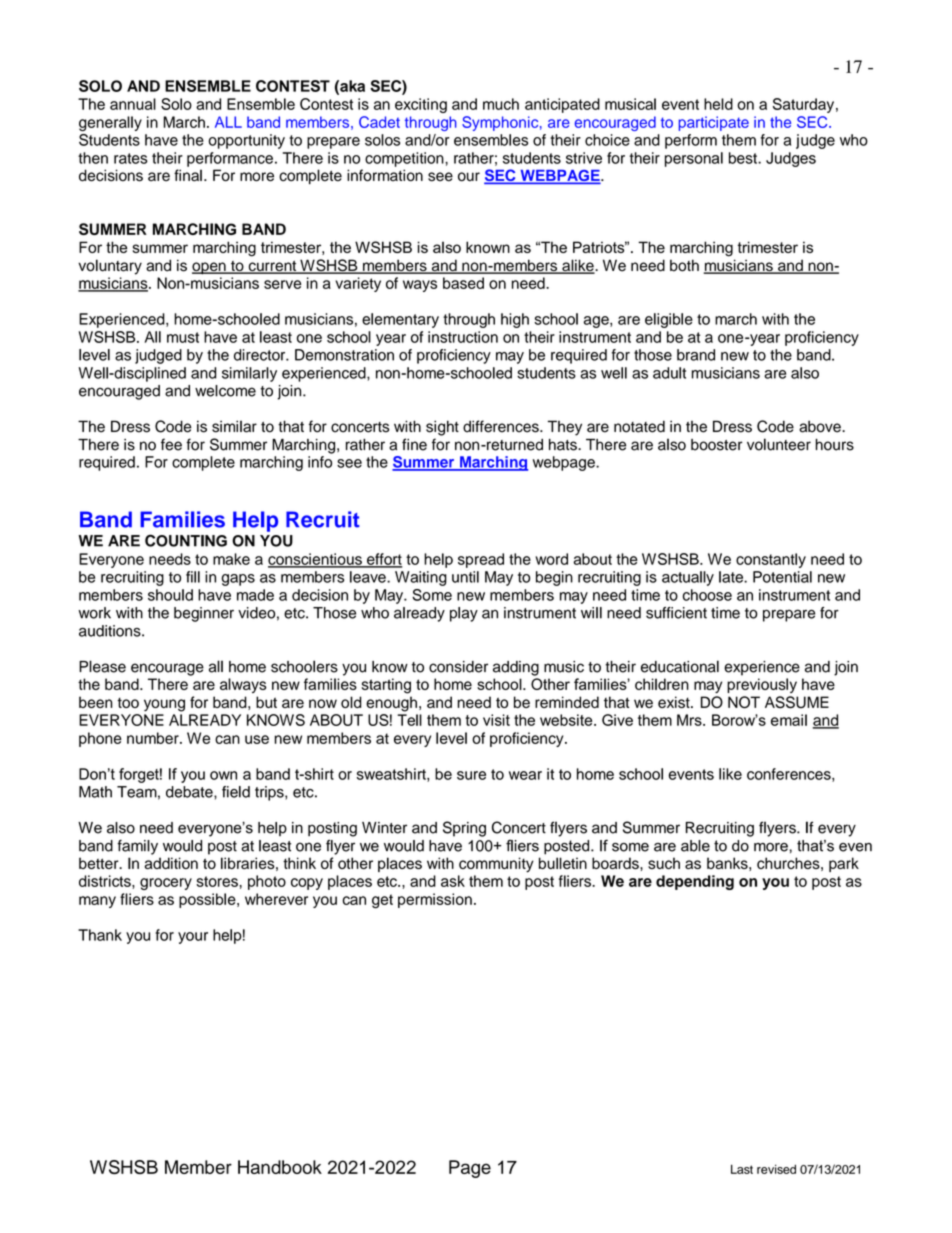 This page has width=952, height=1233. What do you see at coordinates (186, 540) in the page?
I see `COUNTING` at bounding box center [186, 540].
